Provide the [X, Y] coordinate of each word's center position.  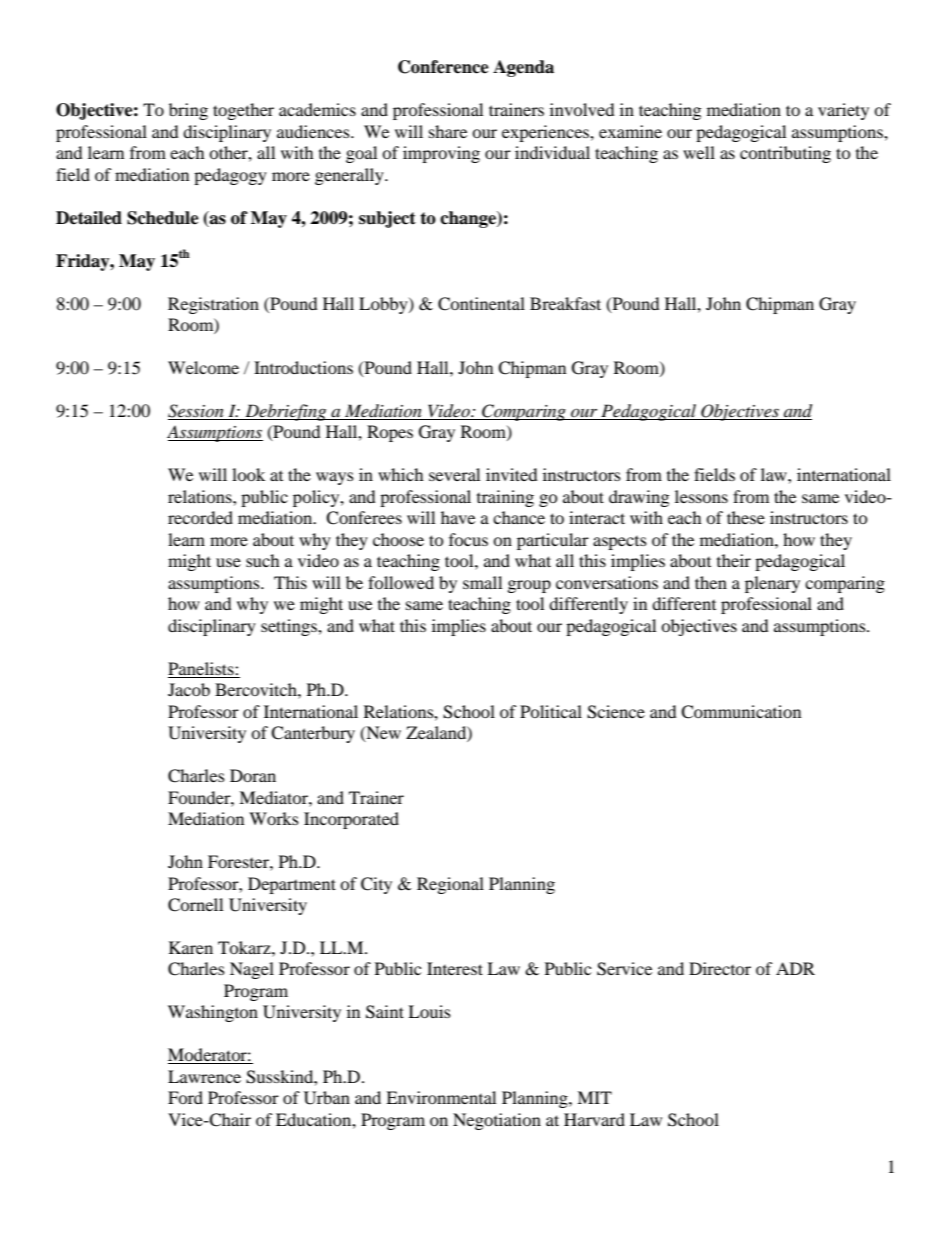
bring [188, 111]
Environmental [441, 1097]
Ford [185, 1097]
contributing [785, 154]
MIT [594, 1097]
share [448, 131]
